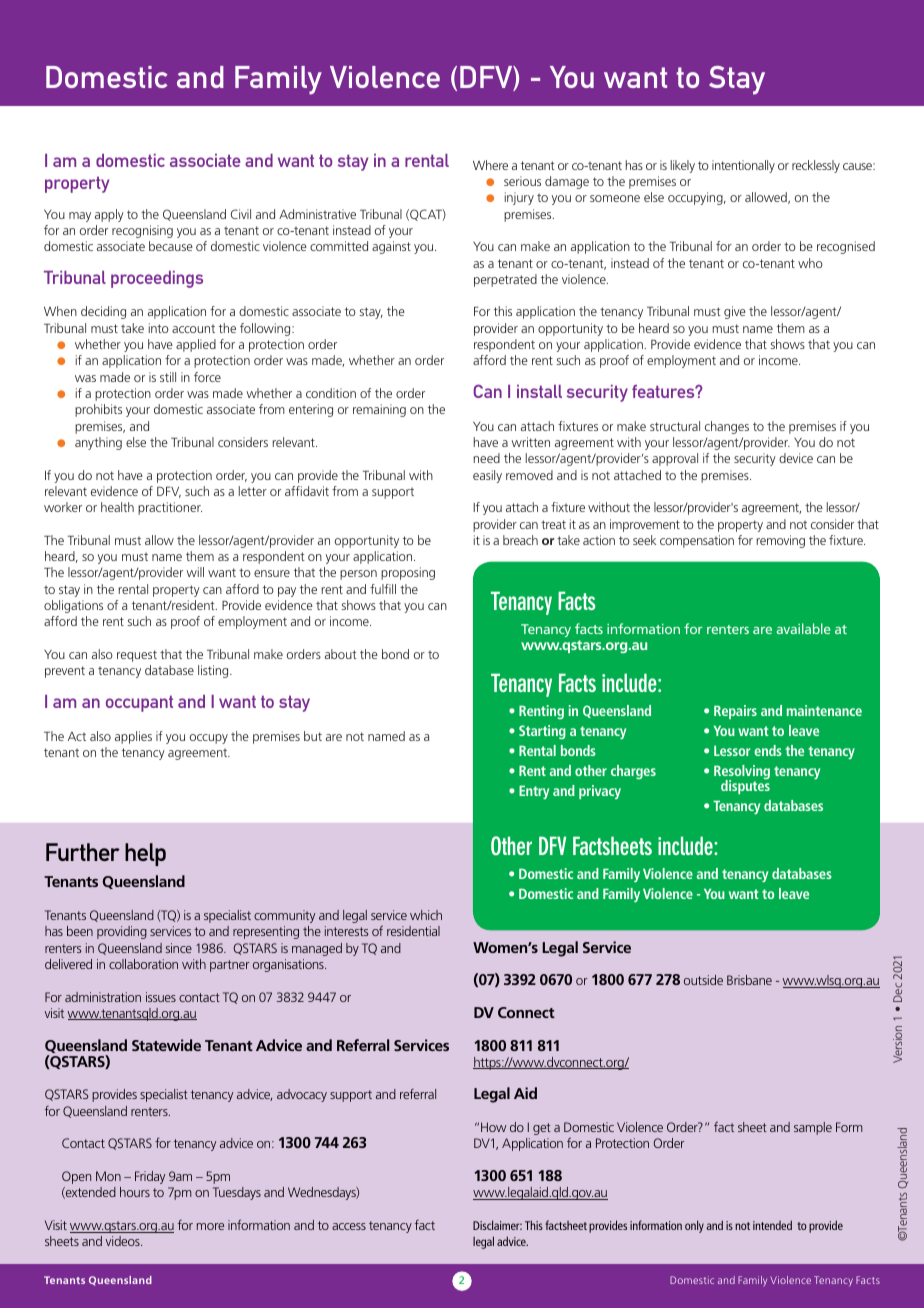  Describe the element at coordinates (490, 165) in the screenshot. I see `Where` at that location.
